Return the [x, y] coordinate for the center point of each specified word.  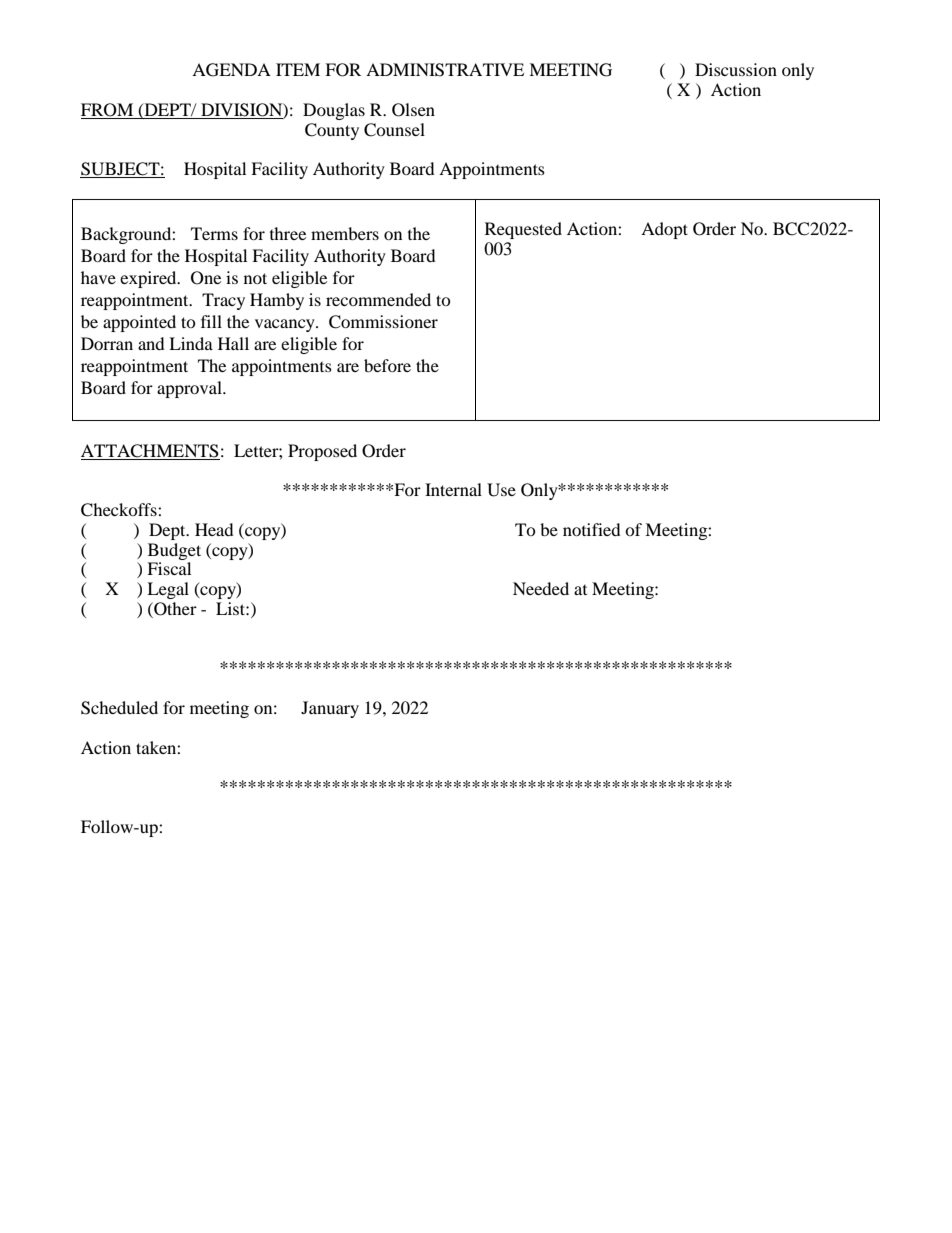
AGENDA [231, 70]
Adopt [664, 230]
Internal [453, 489]
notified [592, 529]
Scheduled [119, 708]
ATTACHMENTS [150, 451]
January [330, 709]
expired [149, 279]
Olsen [413, 110]
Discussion [736, 69]
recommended [378, 299]
